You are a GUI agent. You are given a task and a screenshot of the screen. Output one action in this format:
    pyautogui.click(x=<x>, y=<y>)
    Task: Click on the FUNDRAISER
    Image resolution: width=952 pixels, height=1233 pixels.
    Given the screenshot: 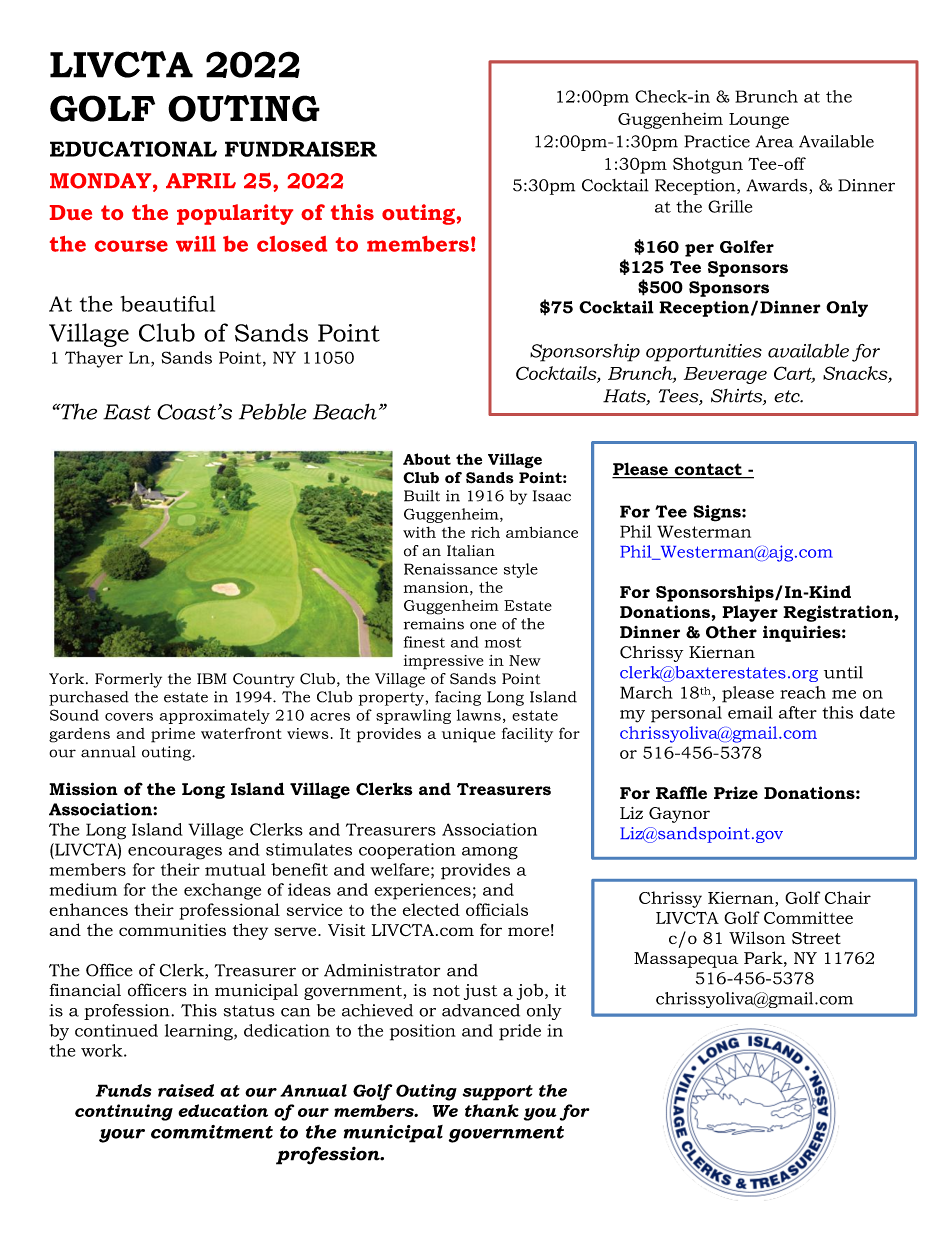 What is the action you would take?
    pyautogui.click(x=301, y=149)
